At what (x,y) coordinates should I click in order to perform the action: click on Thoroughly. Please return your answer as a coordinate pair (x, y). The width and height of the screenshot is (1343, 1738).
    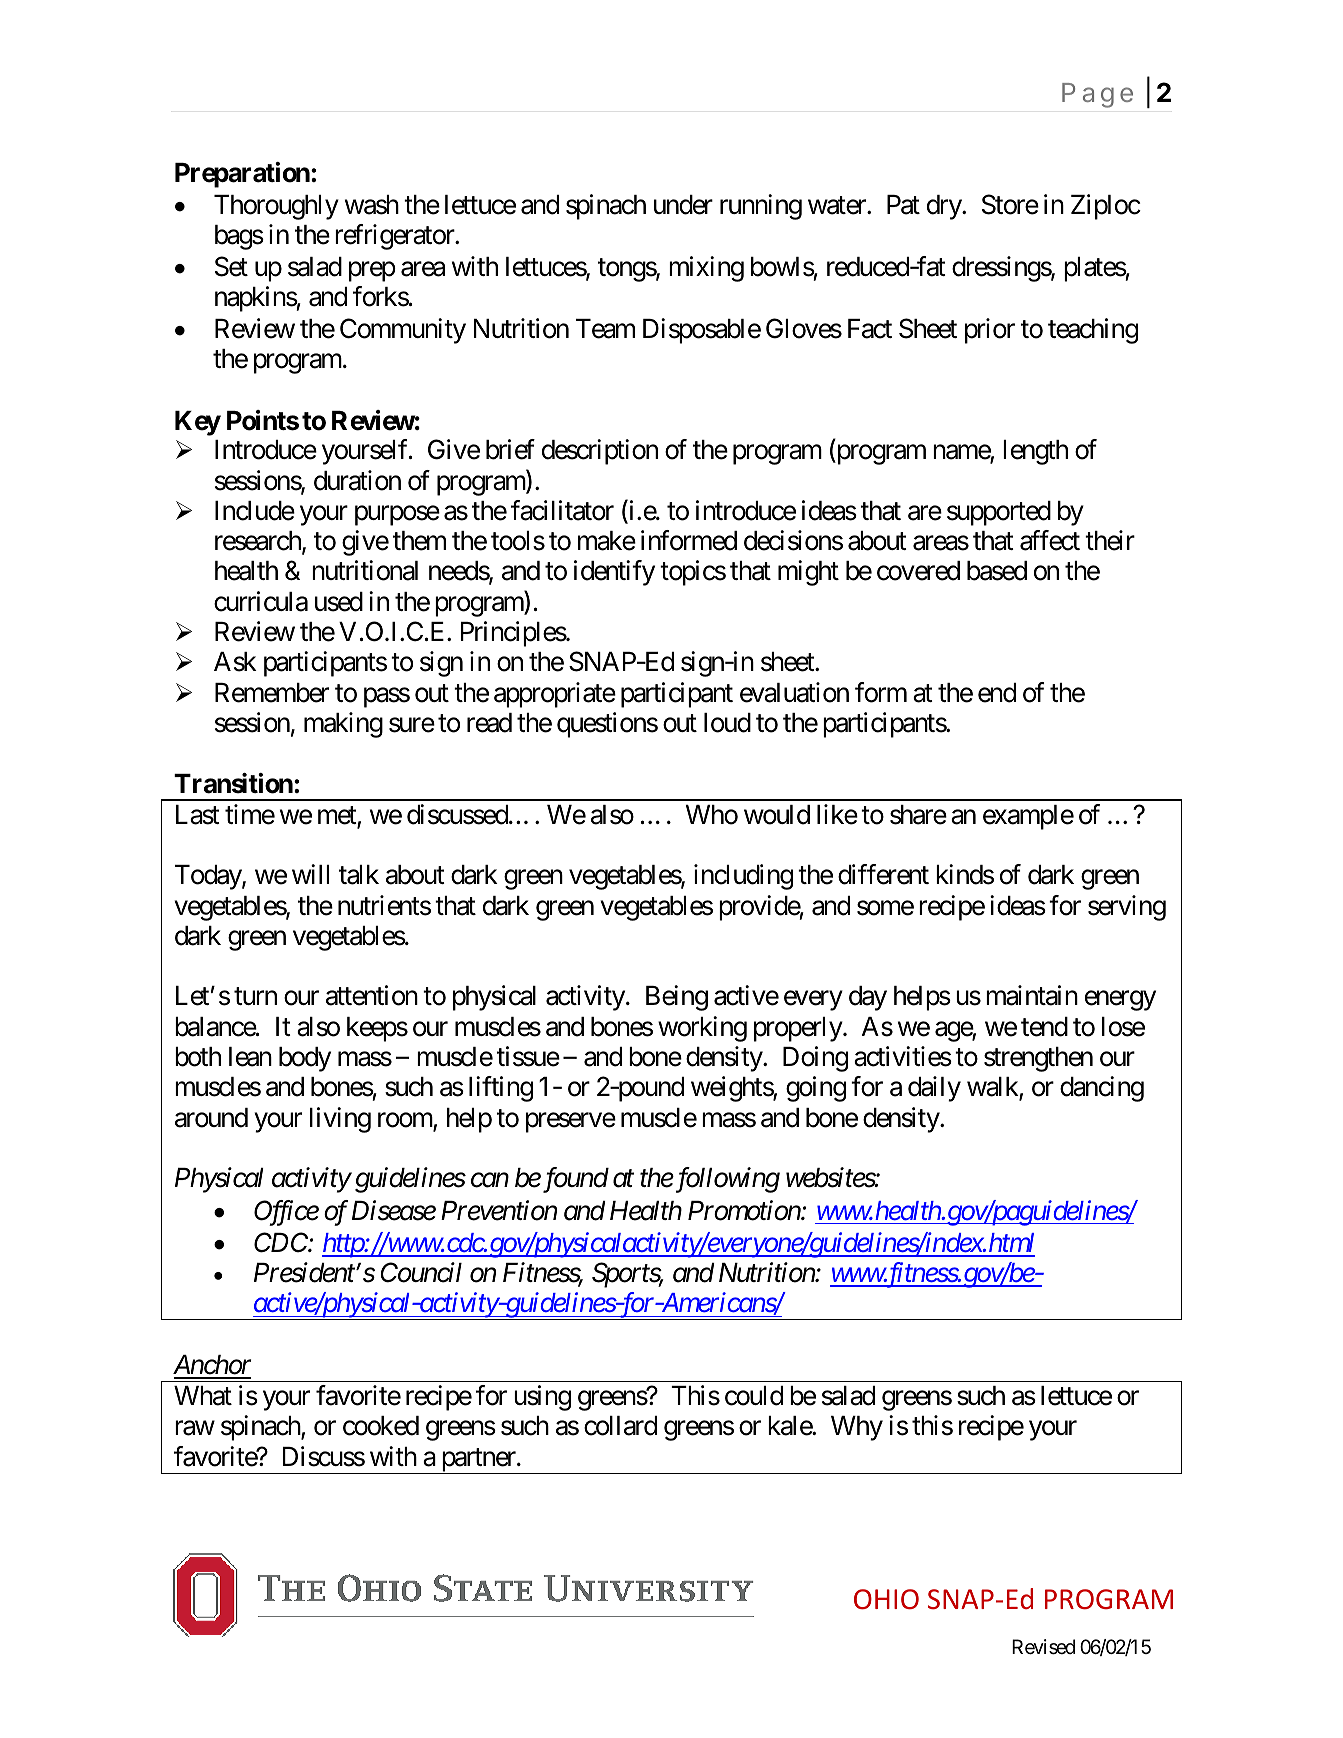
    Looking at the image, I should click on (276, 207).
